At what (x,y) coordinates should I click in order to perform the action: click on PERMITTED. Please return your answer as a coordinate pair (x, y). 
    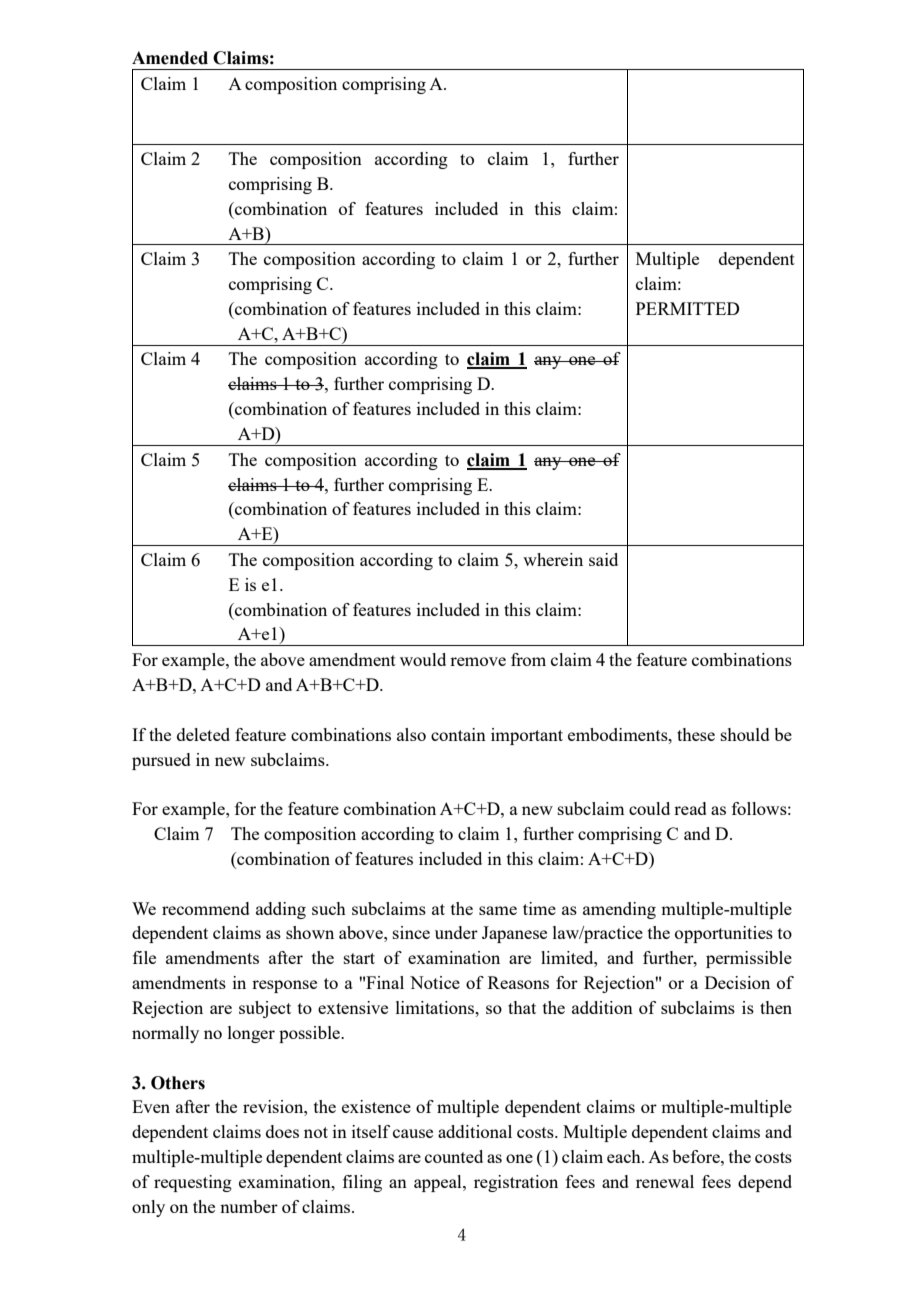
    Looking at the image, I should click on (687, 308).
